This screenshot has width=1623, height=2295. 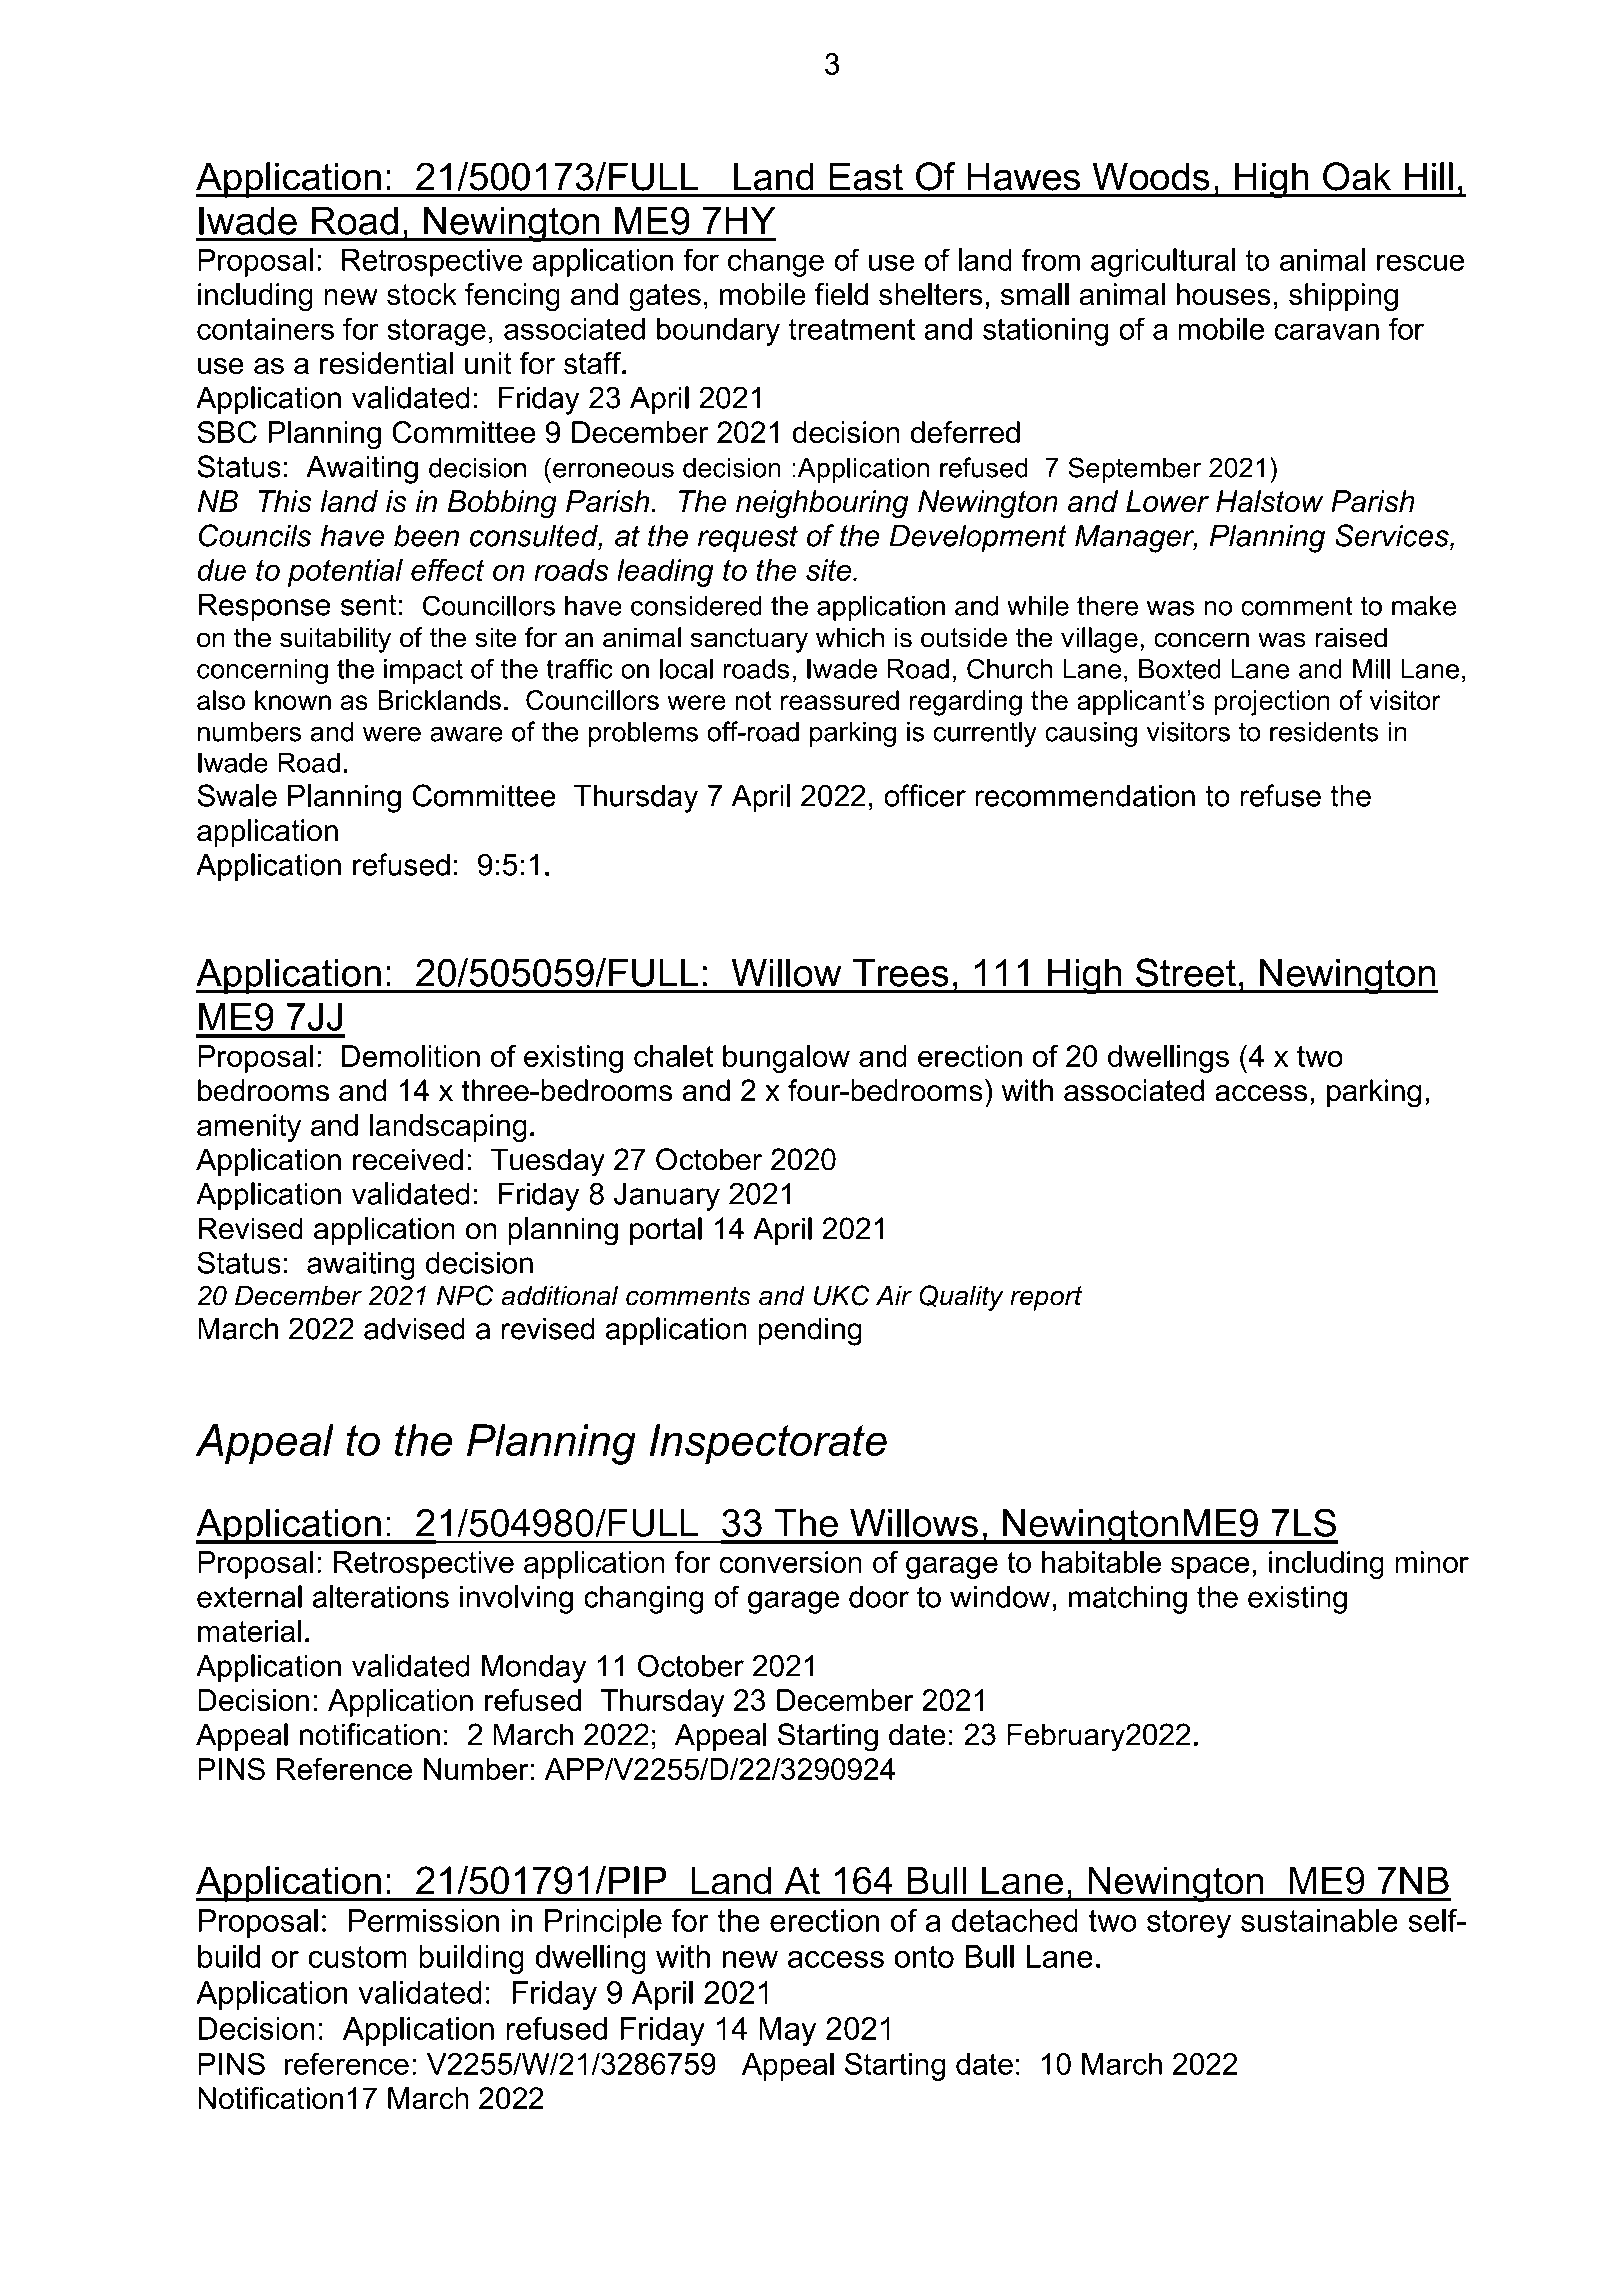 I want to click on custom, so click(x=357, y=1957).
